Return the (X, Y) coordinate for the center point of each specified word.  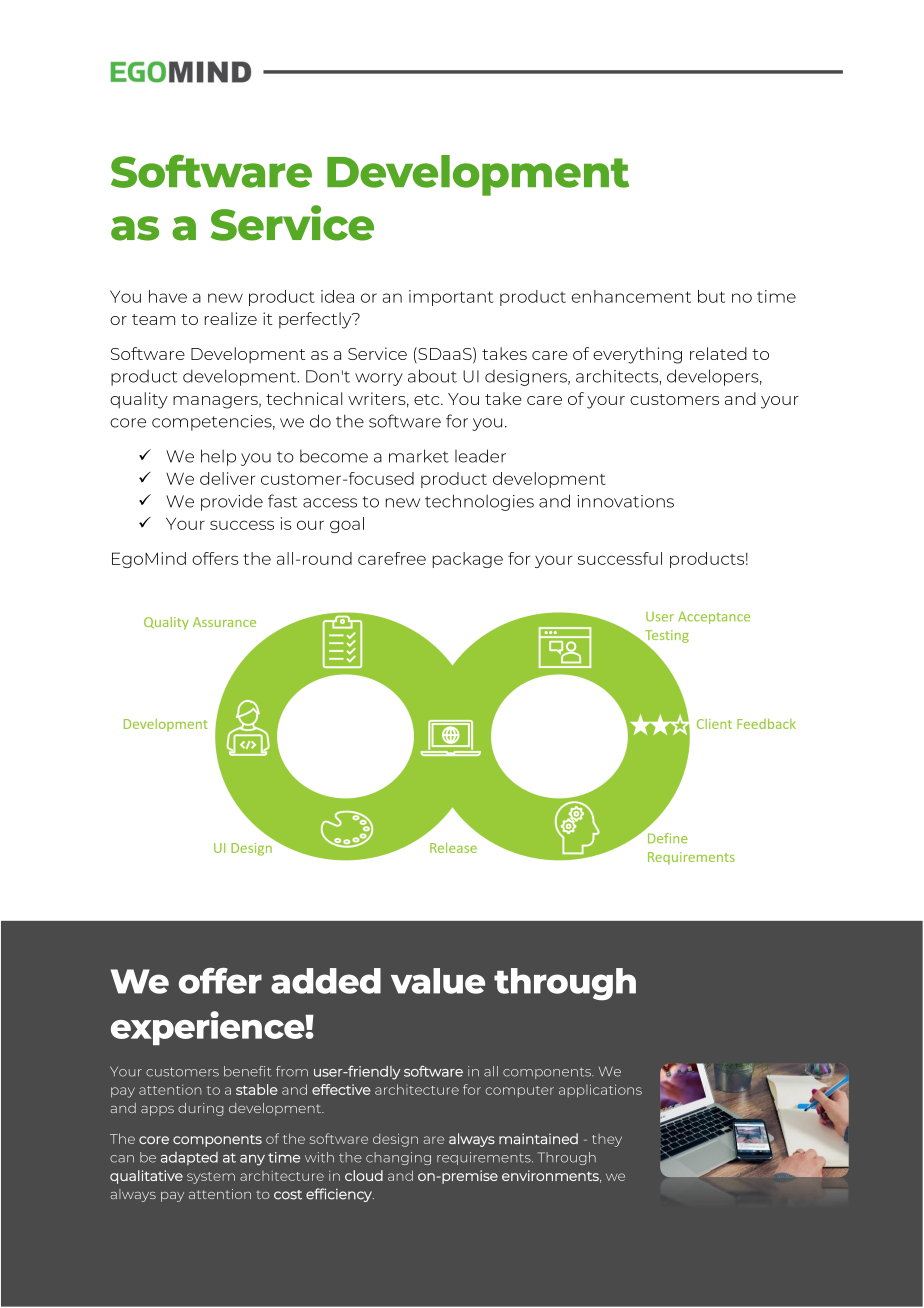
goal (347, 525)
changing (398, 1158)
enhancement (631, 296)
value (438, 981)
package (468, 560)
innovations (625, 501)
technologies (479, 502)
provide (232, 503)
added (326, 981)
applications (600, 1091)
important (451, 298)
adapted (189, 1158)
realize (231, 318)
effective (341, 1089)
